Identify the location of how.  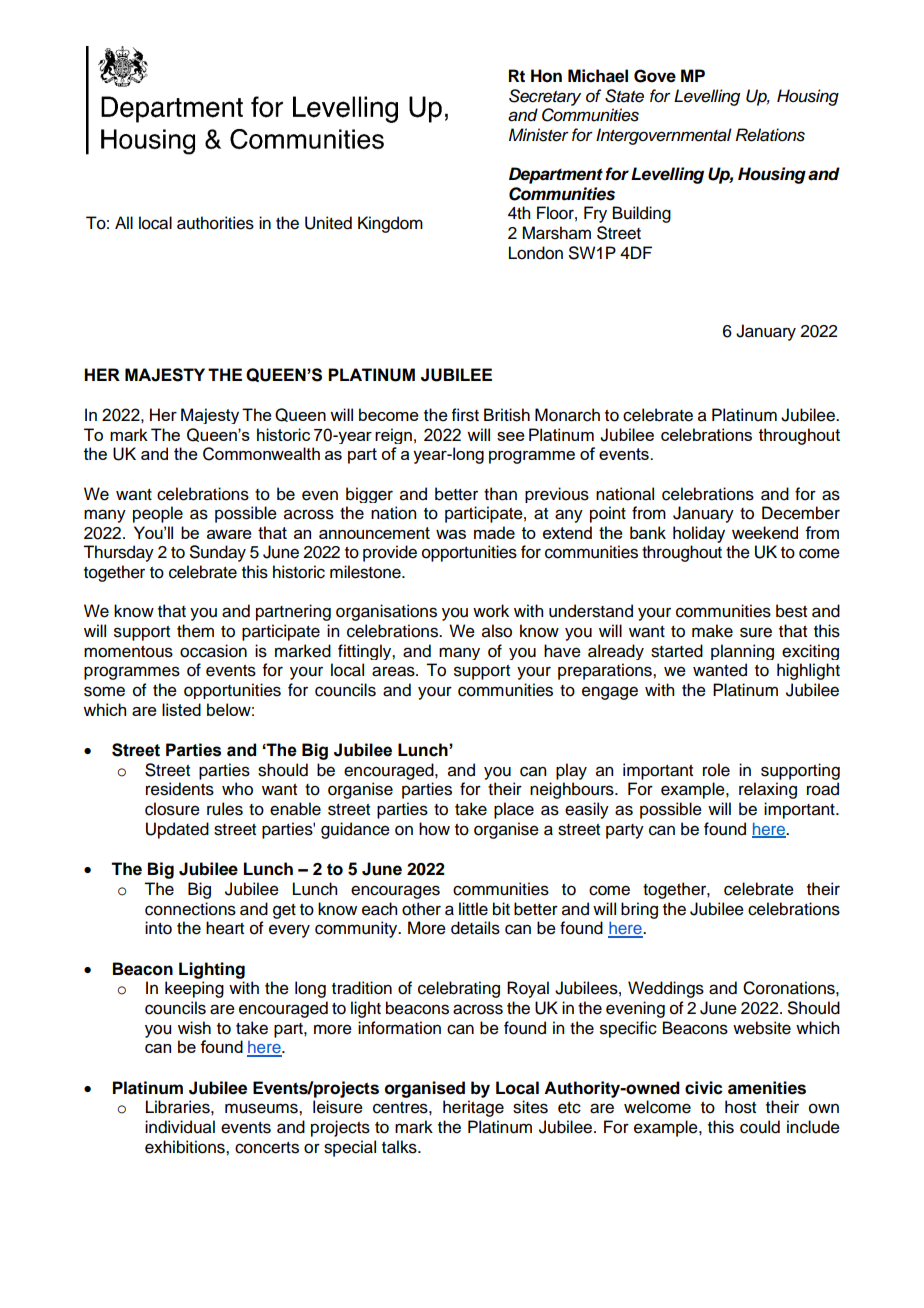
(434, 829).
